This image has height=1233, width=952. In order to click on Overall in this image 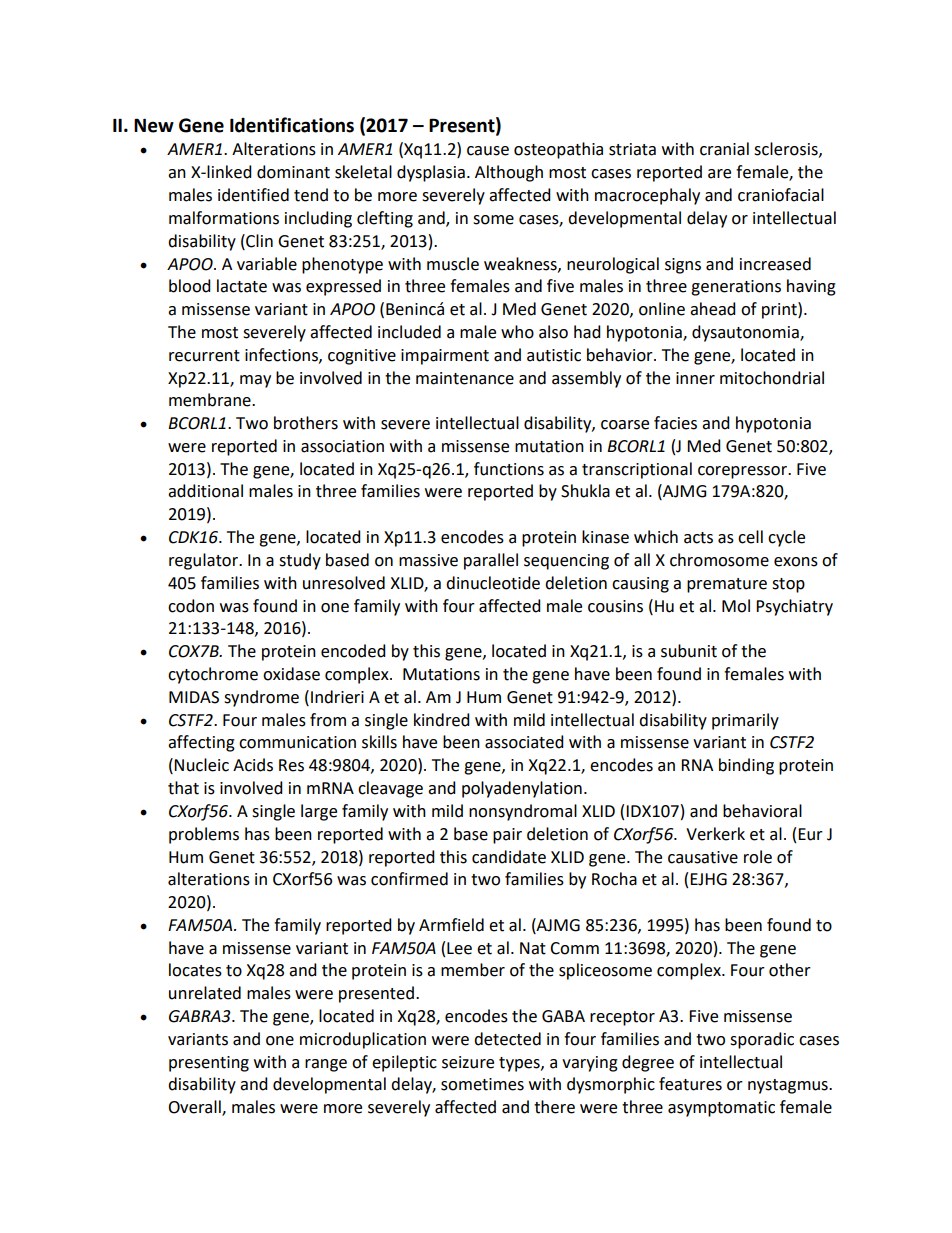, I will do `click(195, 1108)`.
